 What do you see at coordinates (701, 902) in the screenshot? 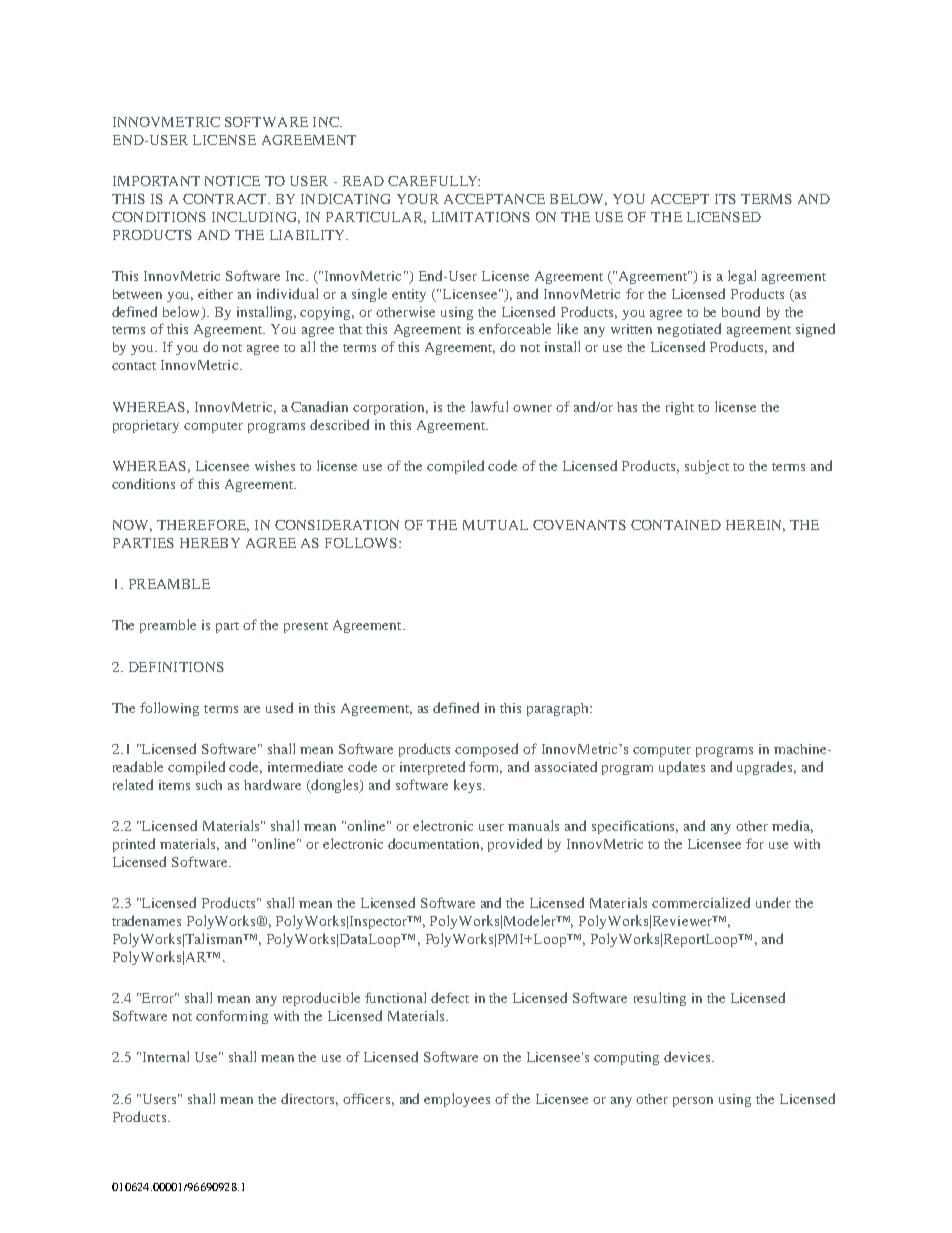
I see `commercialized` at bounding box center [701, 902].
